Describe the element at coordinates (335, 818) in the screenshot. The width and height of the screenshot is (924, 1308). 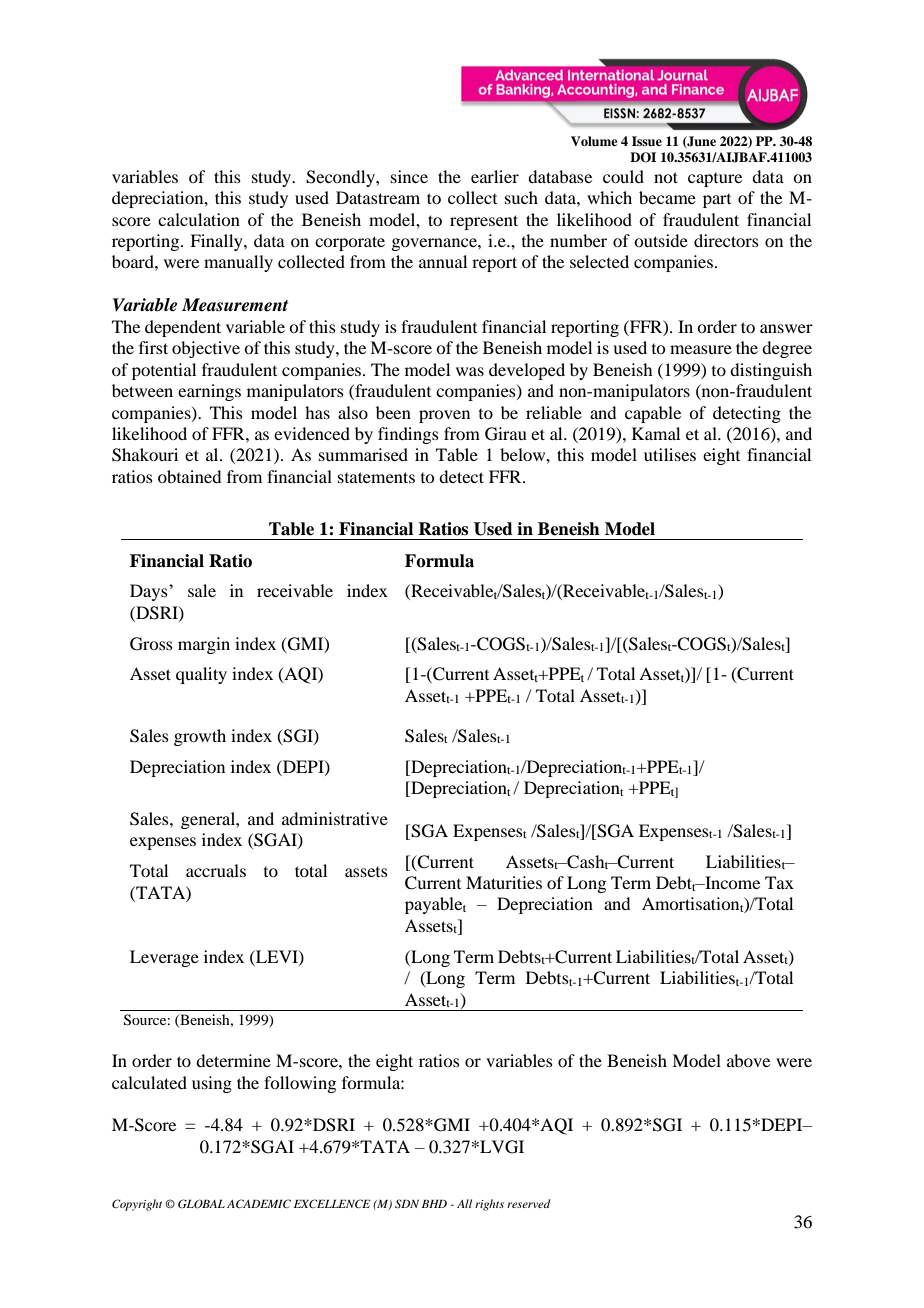
I see `administrative` at that location.
